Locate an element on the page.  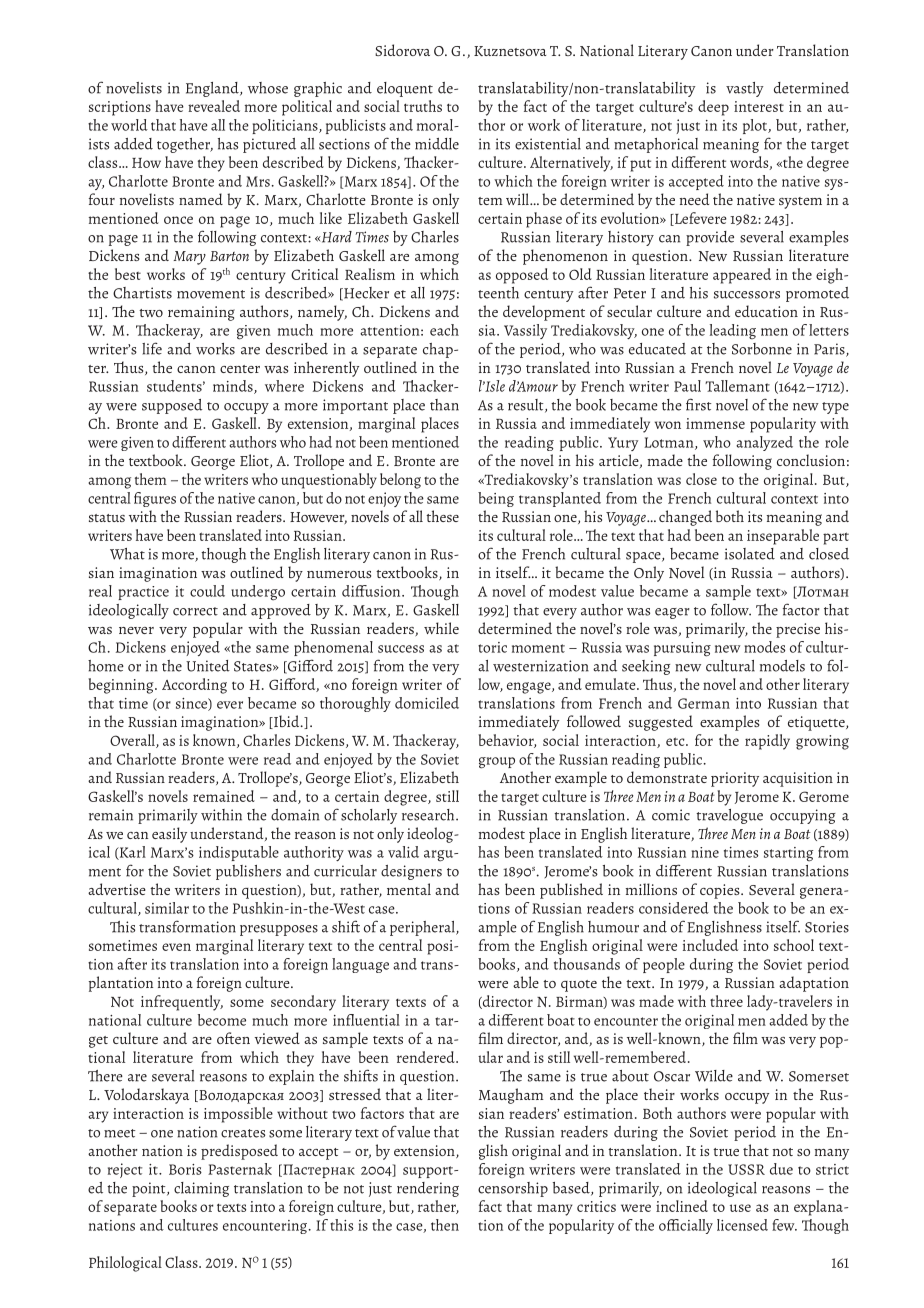
use is located at coordinates (740, 1208).
